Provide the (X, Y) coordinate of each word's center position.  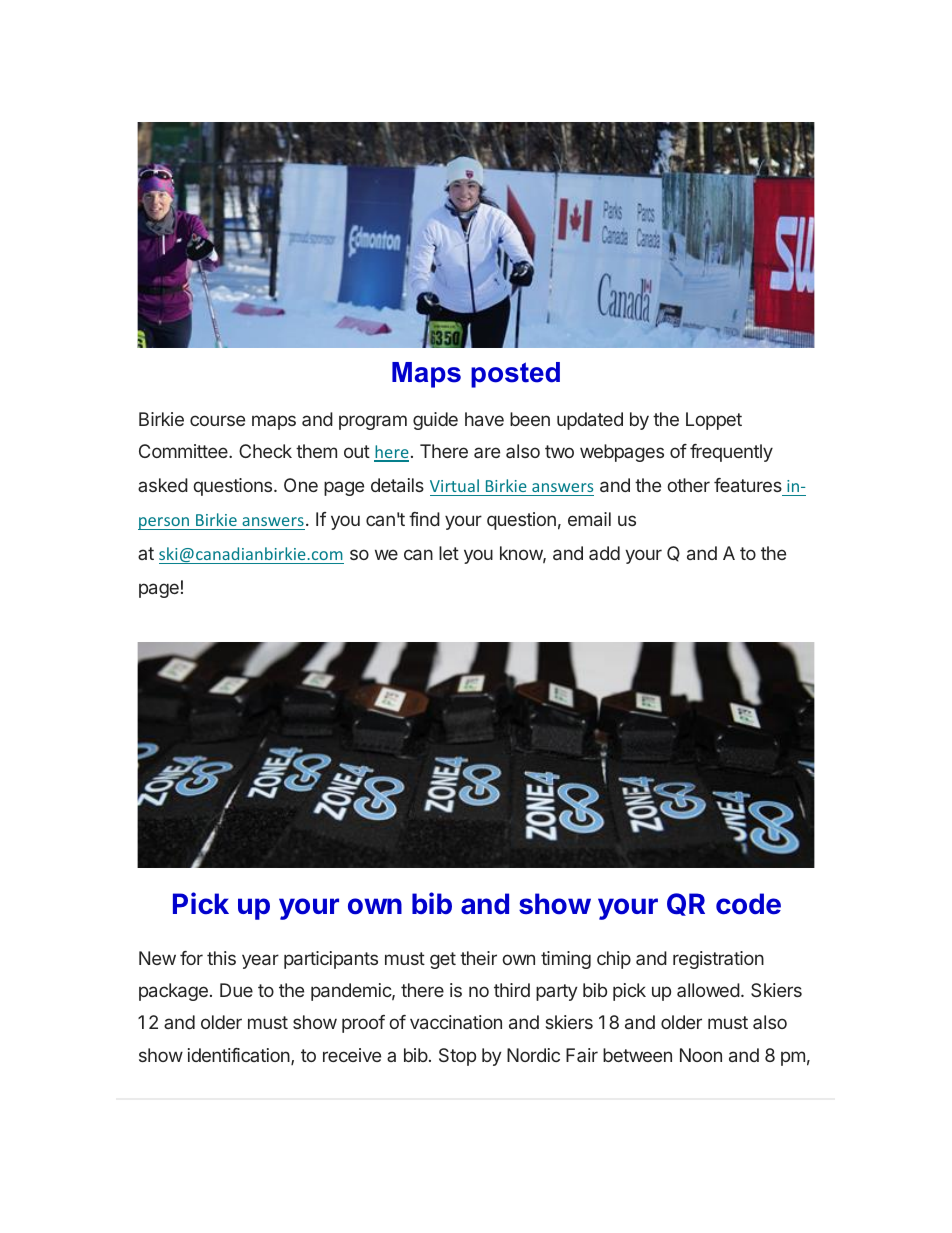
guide (435, 421)
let (449, 553)
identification (240, 1056)
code (748, 904)
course (217, 420)
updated (590, 421)
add (604, 553)
